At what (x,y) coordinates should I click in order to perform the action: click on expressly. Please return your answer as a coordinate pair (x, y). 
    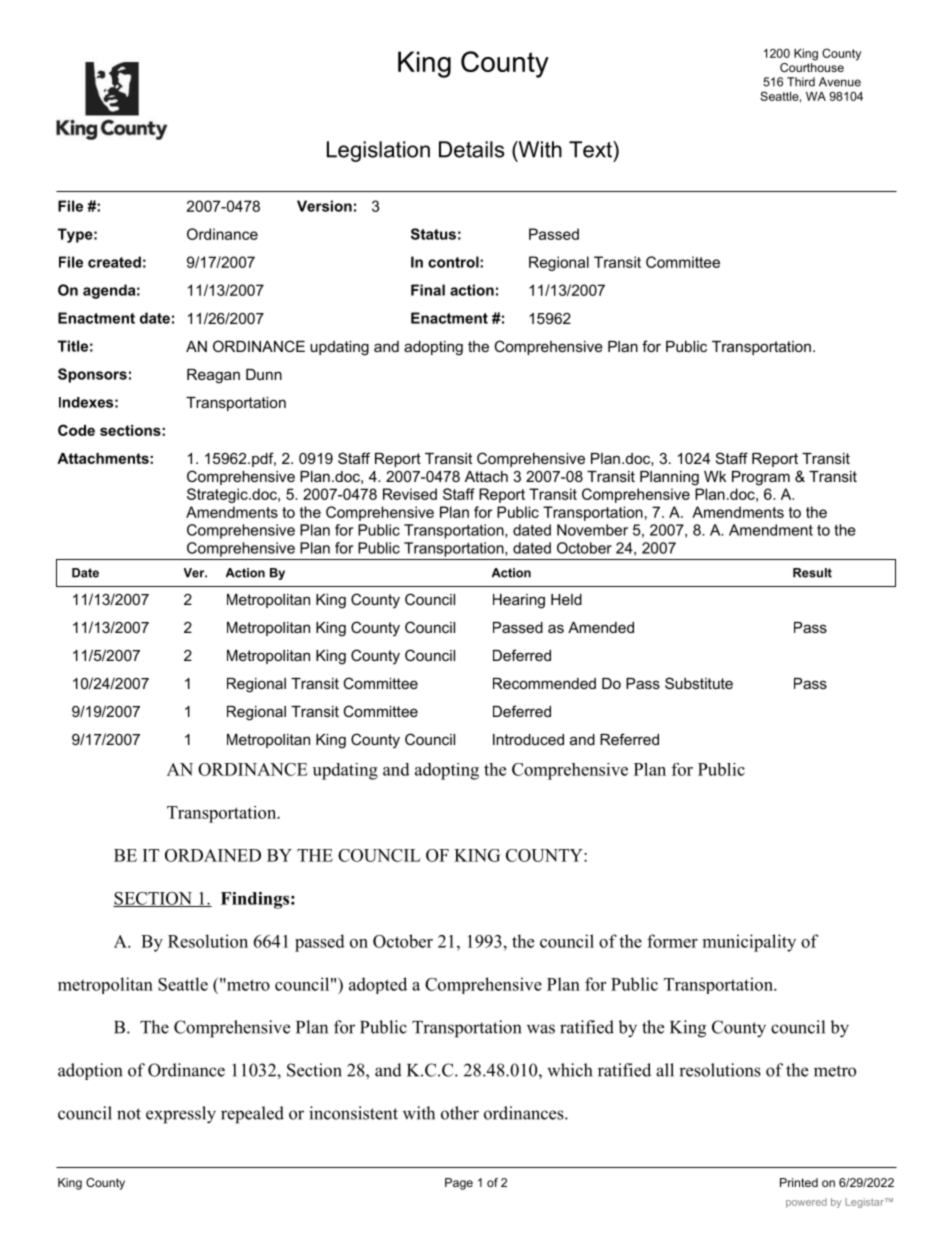
    Looking at the image, I should click on (181, 1115).
